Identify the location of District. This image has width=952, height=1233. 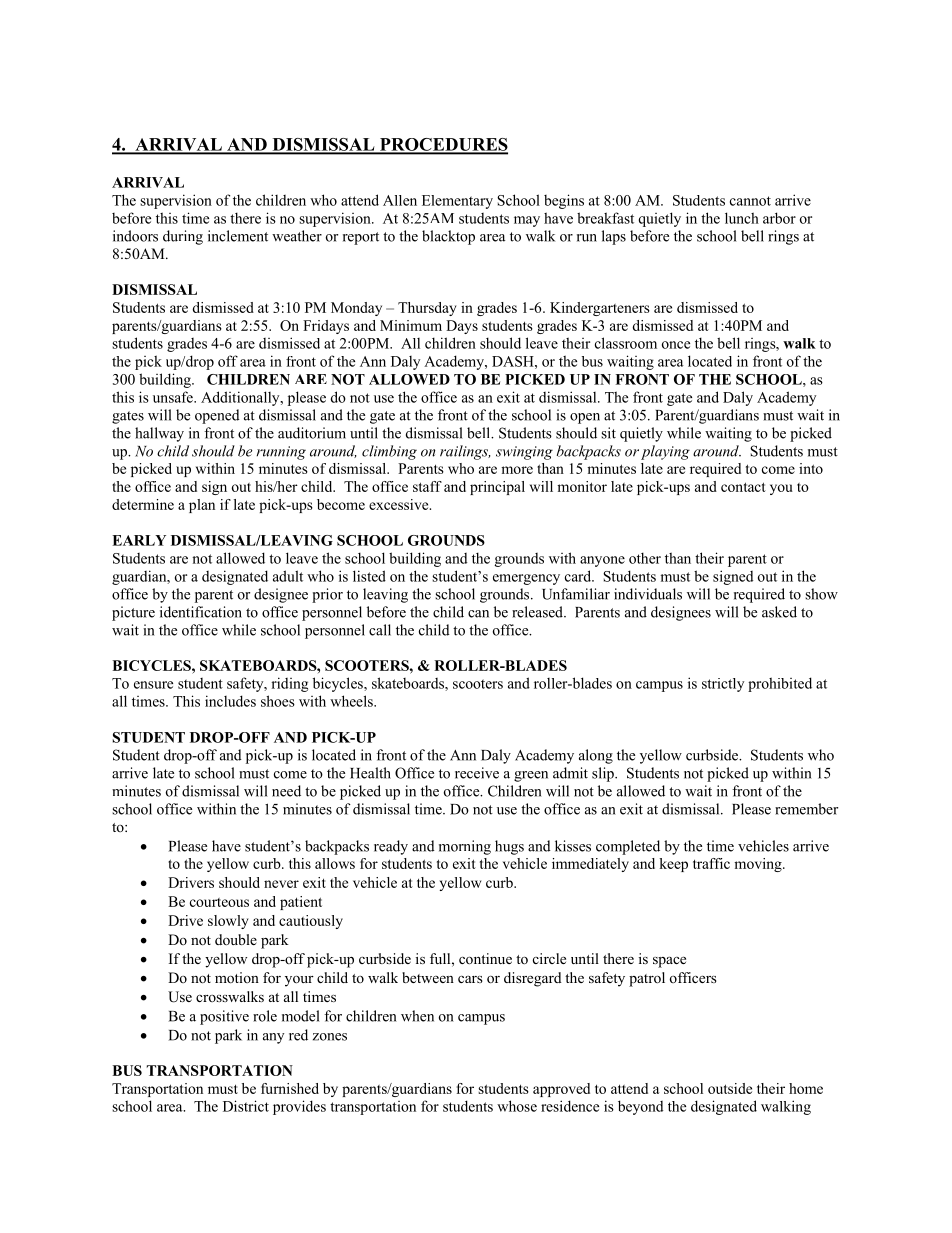
(246, 1106).
